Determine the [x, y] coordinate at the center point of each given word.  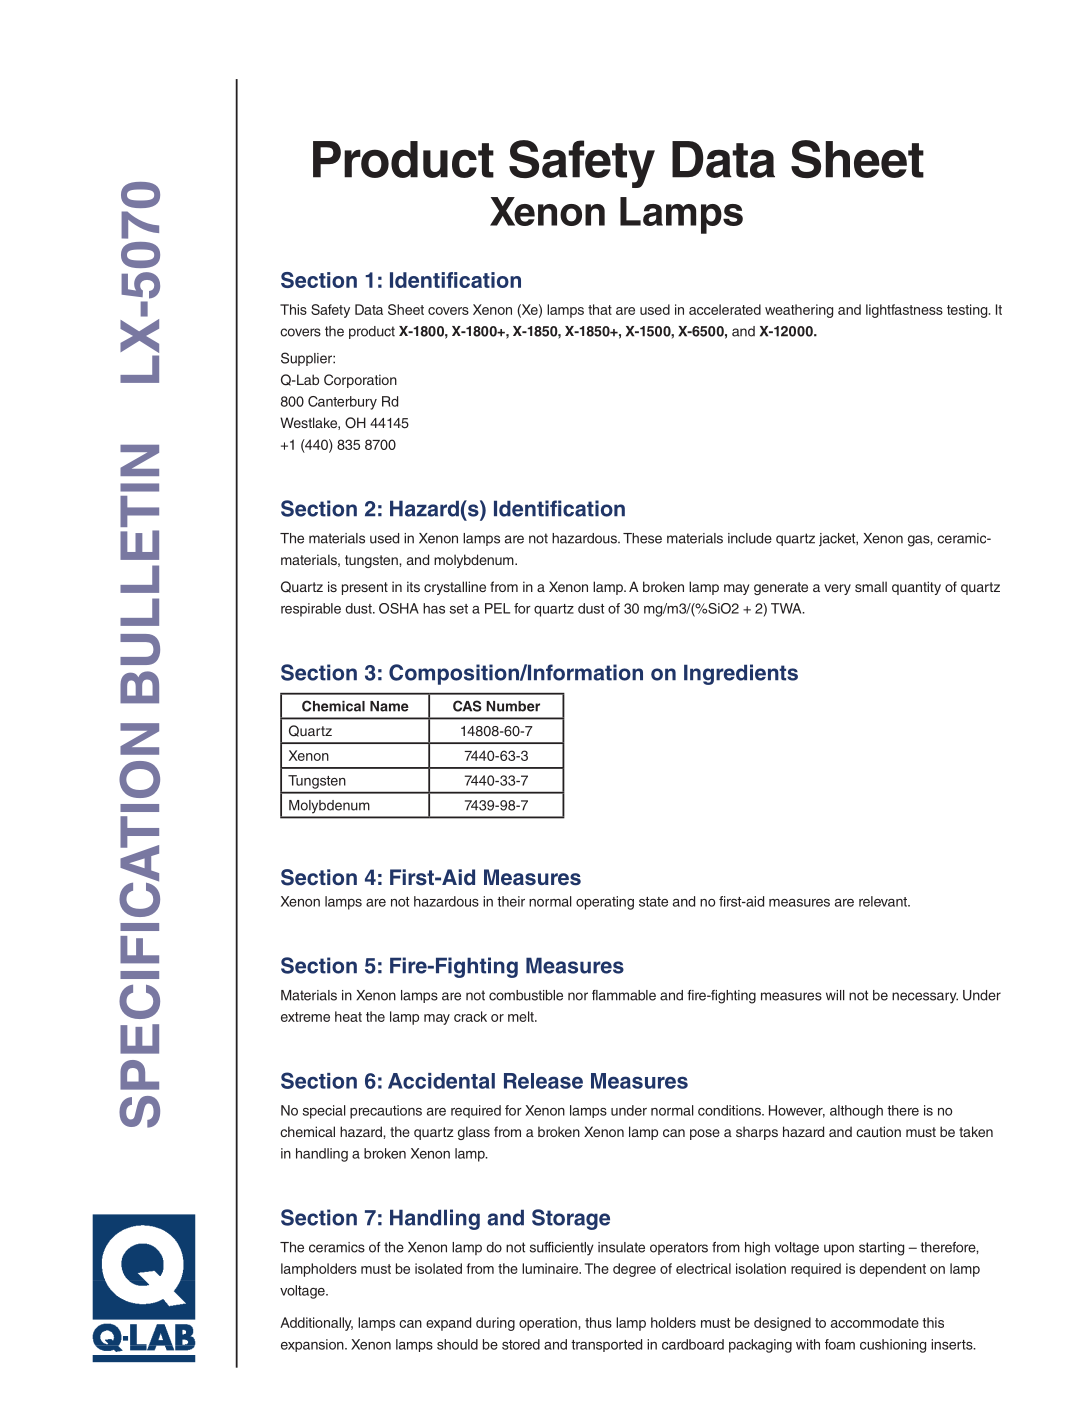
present [365, 588]
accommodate [875, 1322]
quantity [916, 588]
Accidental [441, 1081]
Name [389, 706]
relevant [884, 901]
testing [968, 311]
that [600, 309]
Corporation [360, 381]
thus [598, 1322]
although [856, 1112]
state [653, 902]
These [642, 538]
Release [543, 1081]
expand [448, 1324]
